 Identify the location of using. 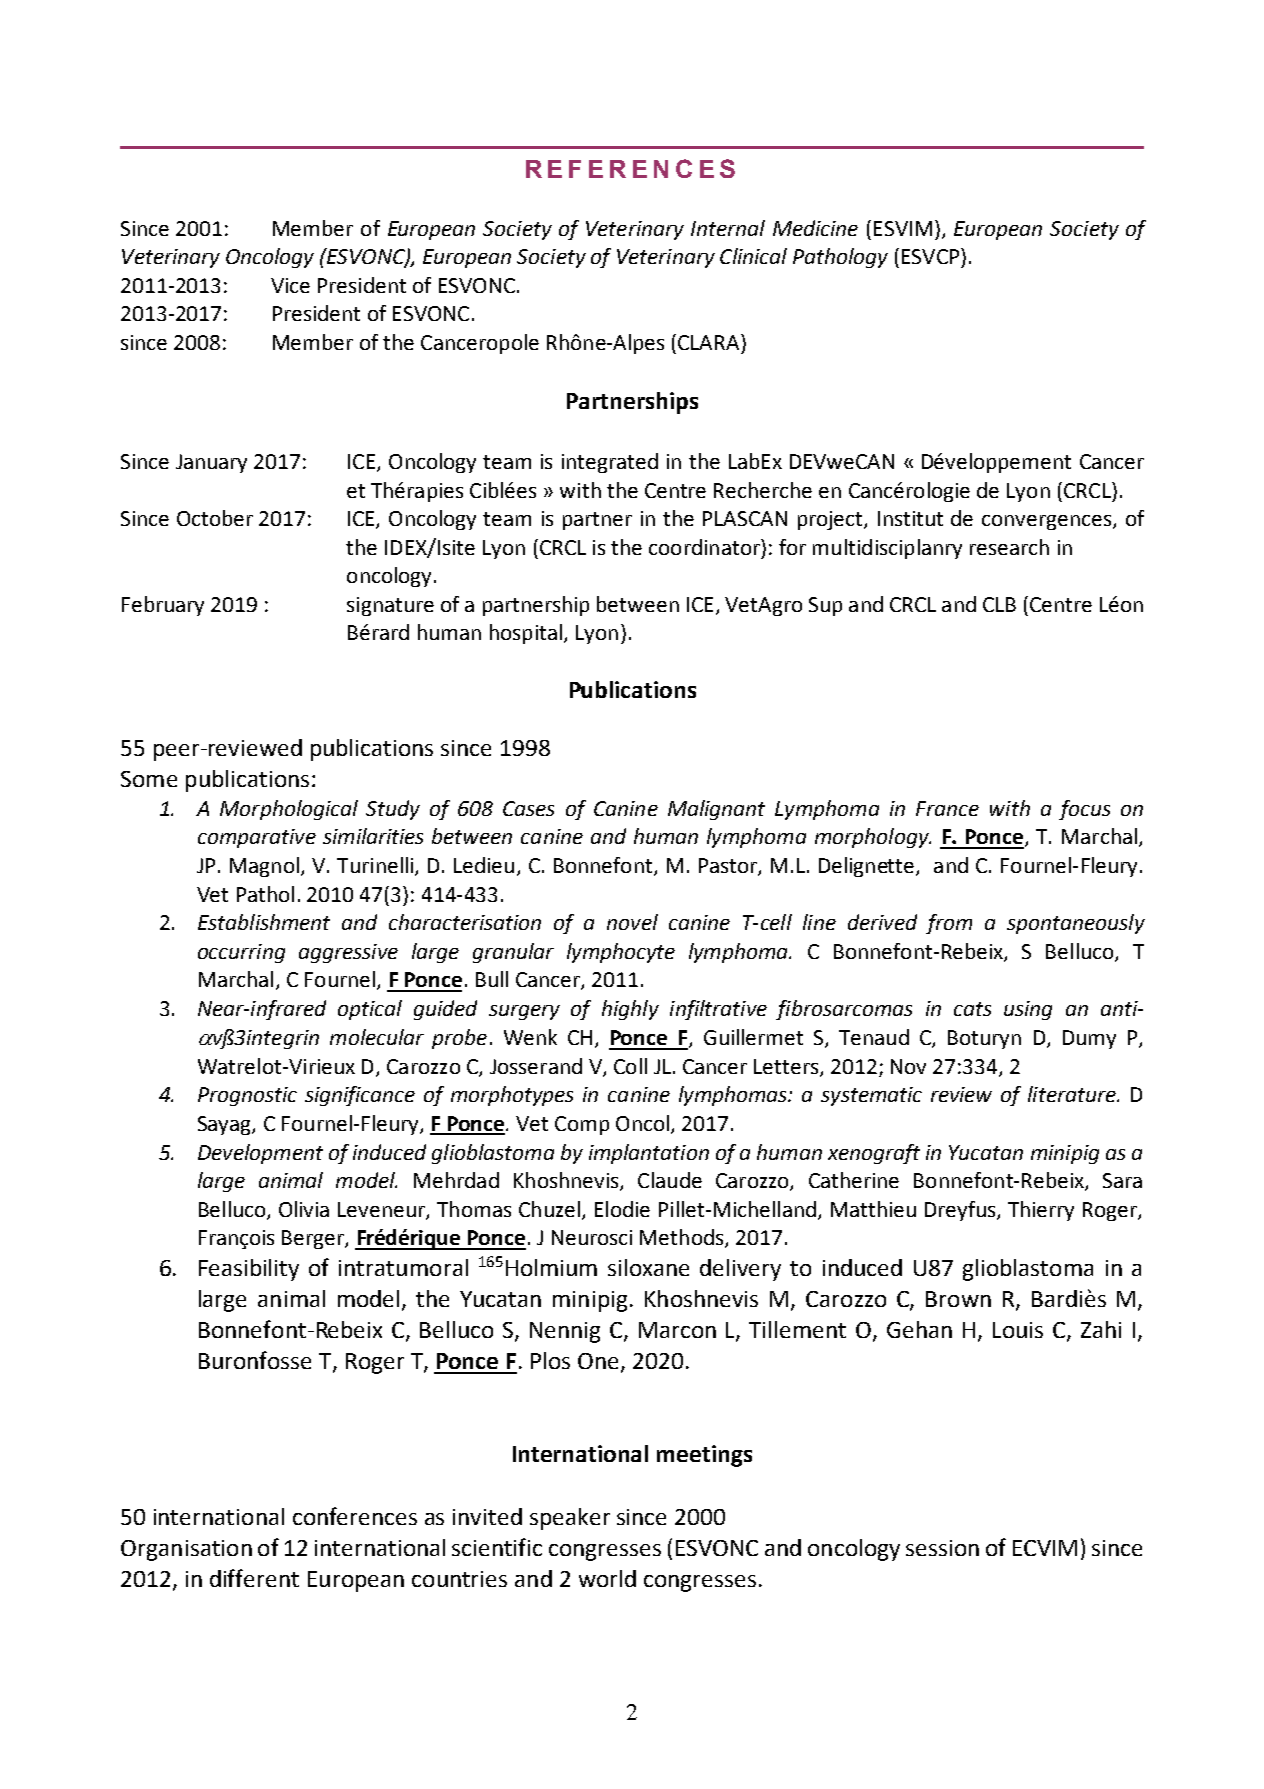
(1028, 1010).
